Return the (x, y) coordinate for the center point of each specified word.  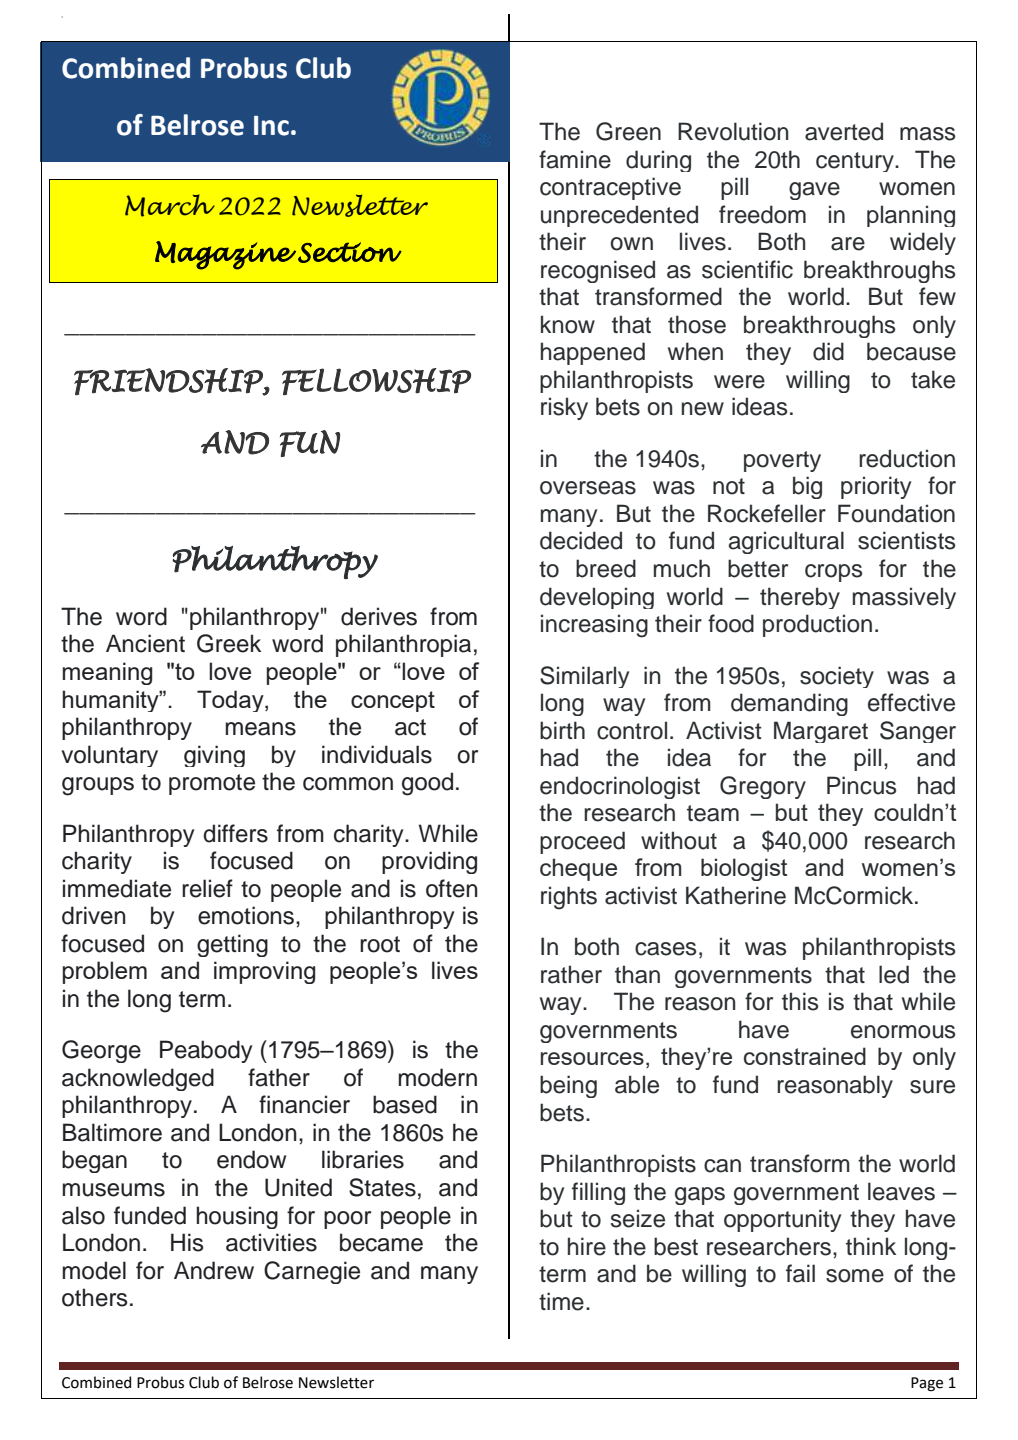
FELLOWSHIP (376, 381)
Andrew (214, 1270)
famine (575, 159)
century (856, 162)
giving (214, 756)
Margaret (821, 732)
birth (562, 730)
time (561, 1301)
